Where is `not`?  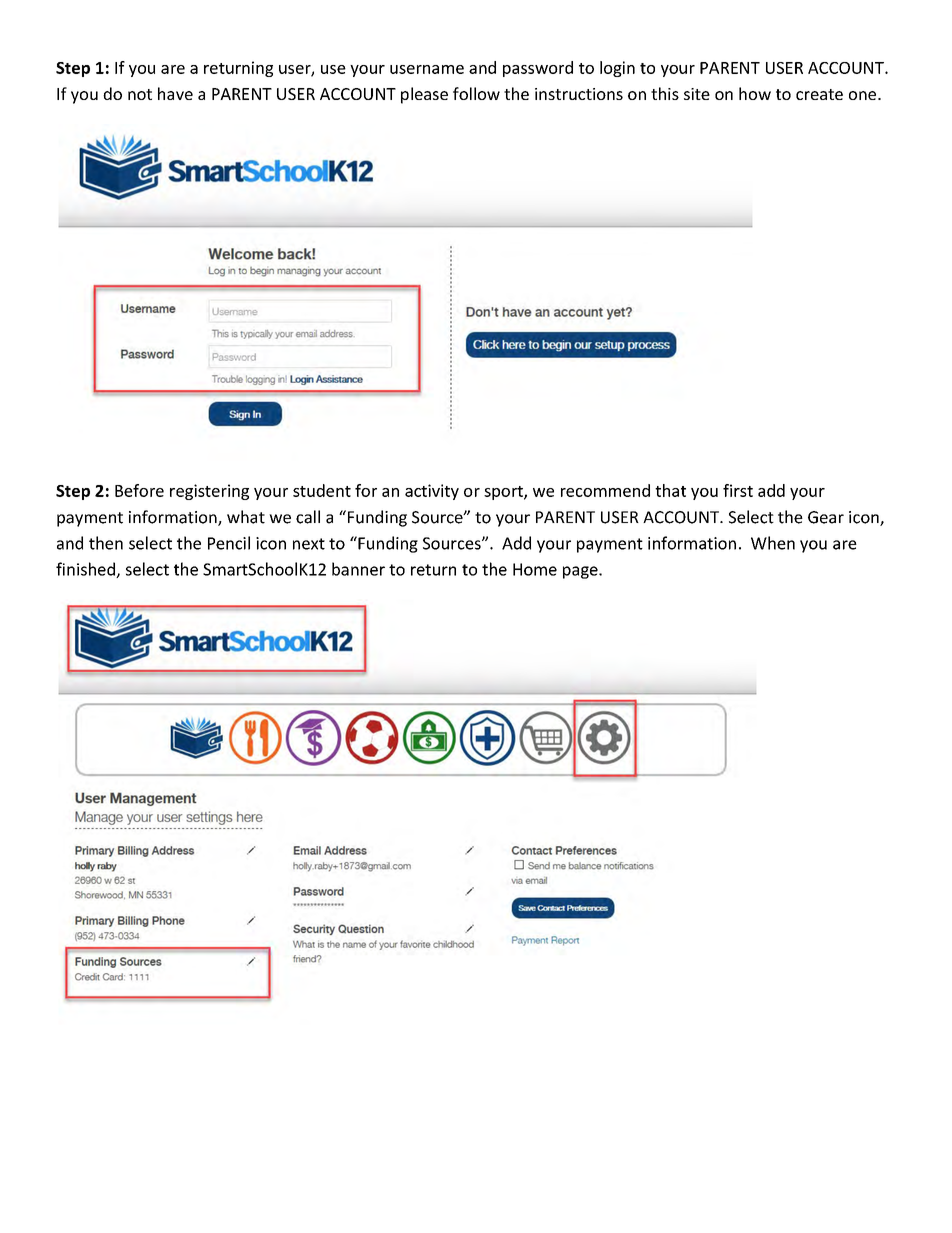
not is located at coordinates (140, 94).
